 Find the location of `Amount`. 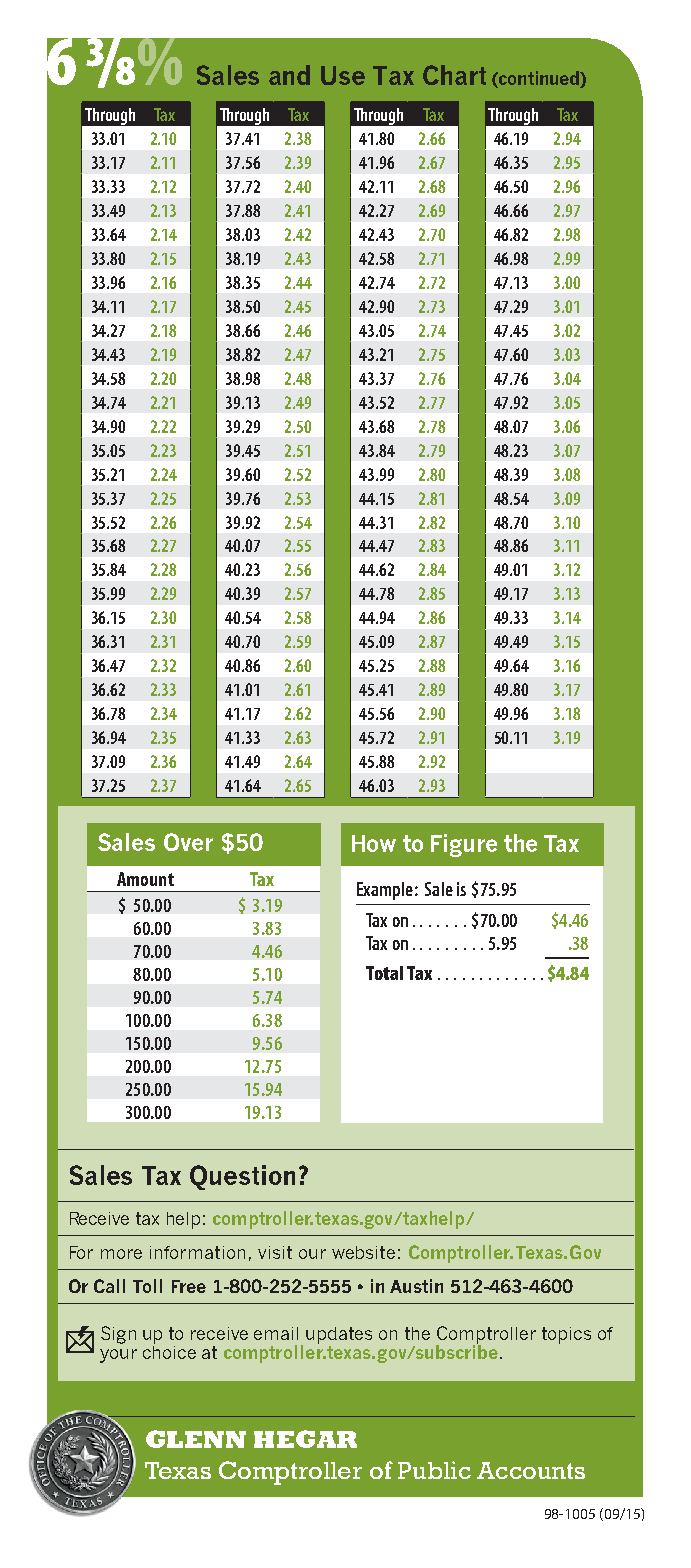

Amount is located at coordinates (145, 879).
